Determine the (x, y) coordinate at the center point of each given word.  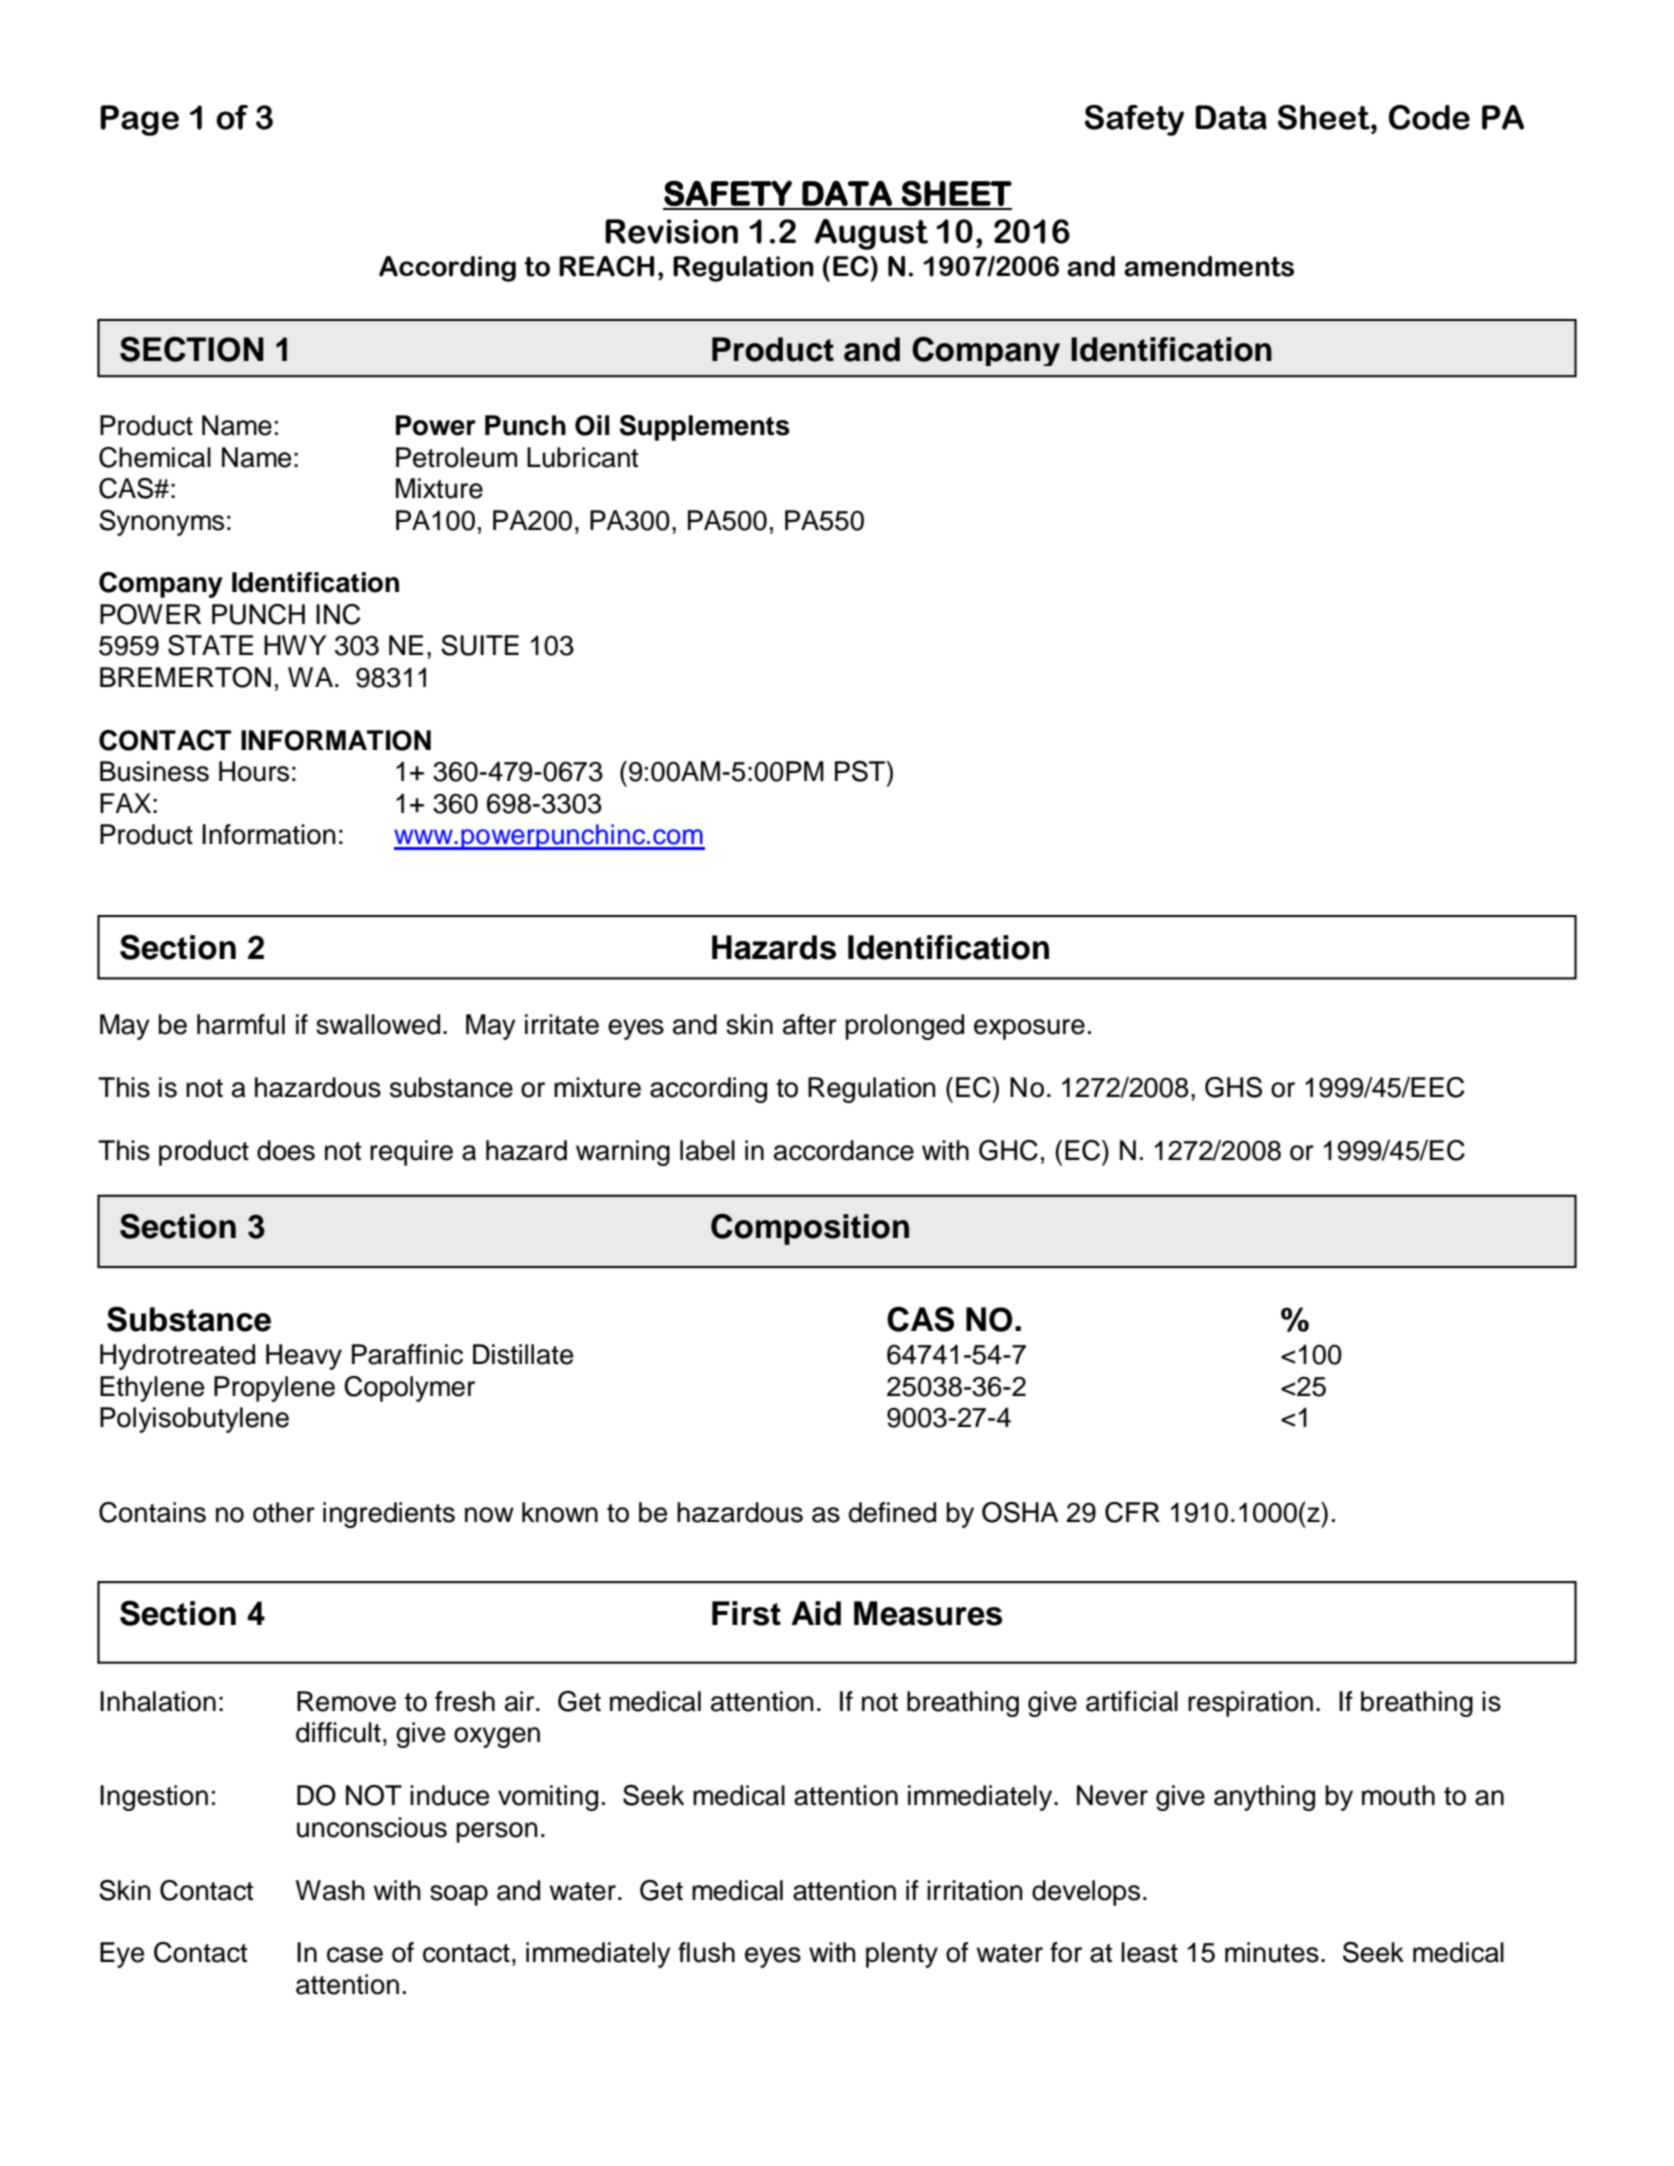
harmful (241, 1024)
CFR (1132, 1512)
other (284, 1512)
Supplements (704, 428)
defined (892, 1512)
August (871, 234)
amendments (1209, 266)
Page (139, 120)
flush (706, 1952)
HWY (295, 645)
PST (861, 771)
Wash (330, 1890)
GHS (1233, 1087)
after (810, 1024)
